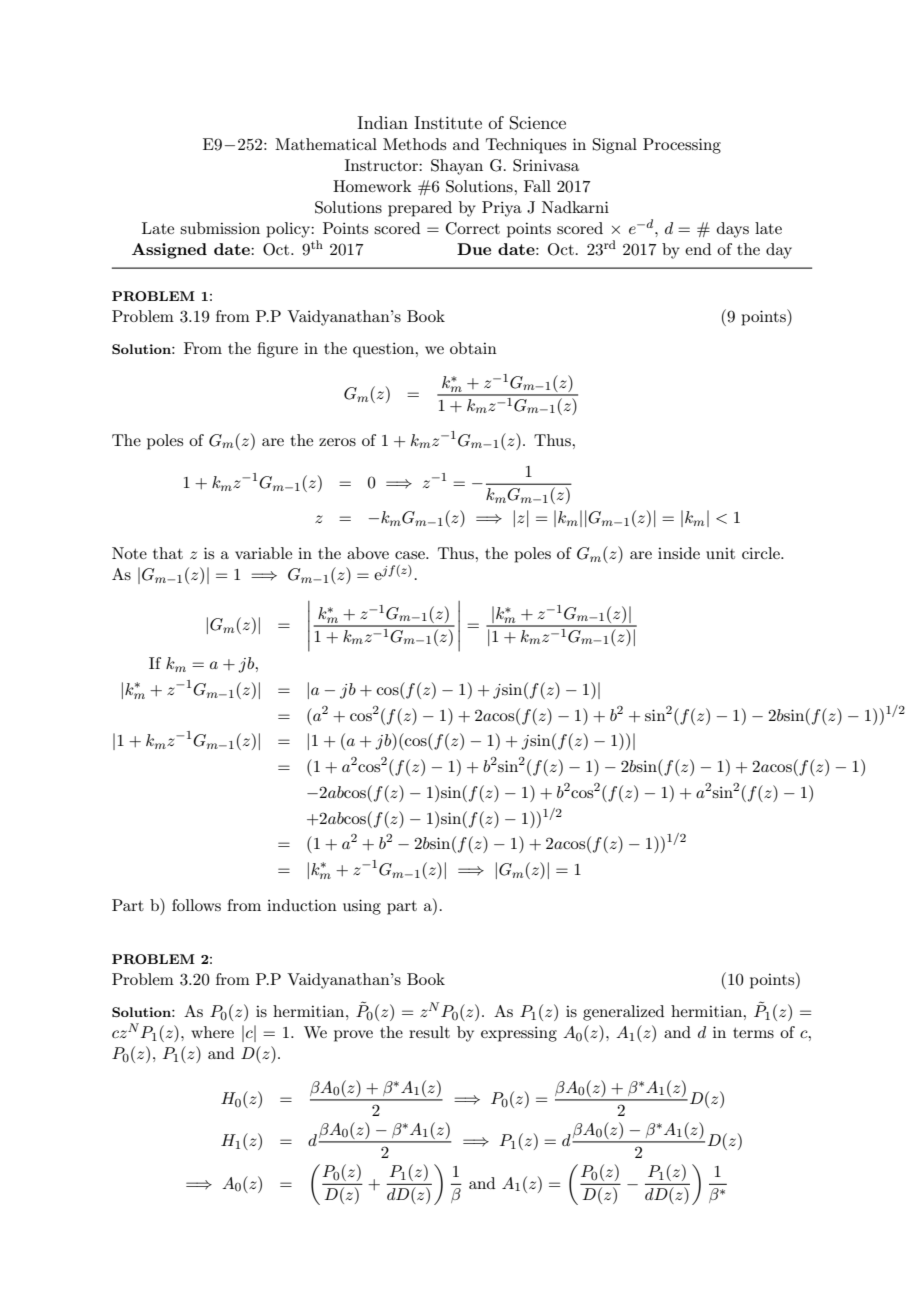  What do you see at coordinates (414, 144) in the page?
I see `Methods` at bounding box center [414, 144].
